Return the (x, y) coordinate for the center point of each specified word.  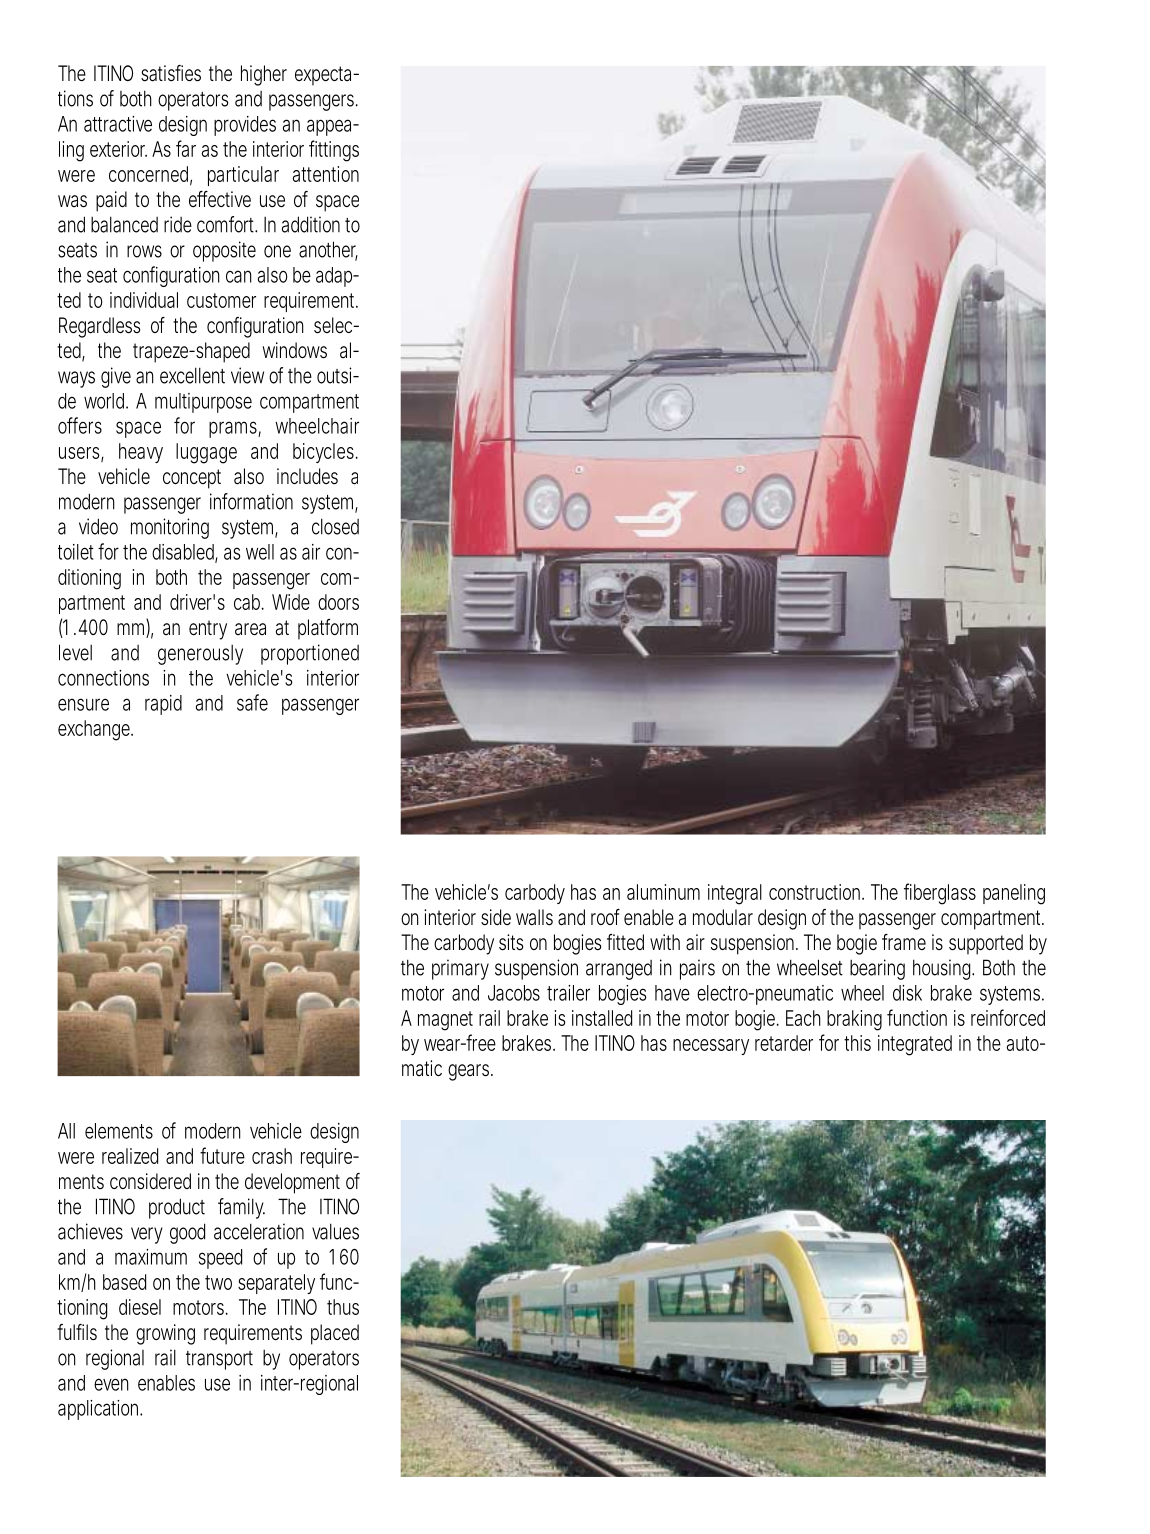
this (857, 1043)
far (186, 148)
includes (307, 476)
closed (335, 526)
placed (335, 1334)
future (222, 1155)
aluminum (663, 892)
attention (326, 174)
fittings (334, 151)
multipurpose (203, 403)
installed (602, 1018)
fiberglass (940, 894)
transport (219, 1360)
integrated (915, 1045)
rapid (163, 705)
